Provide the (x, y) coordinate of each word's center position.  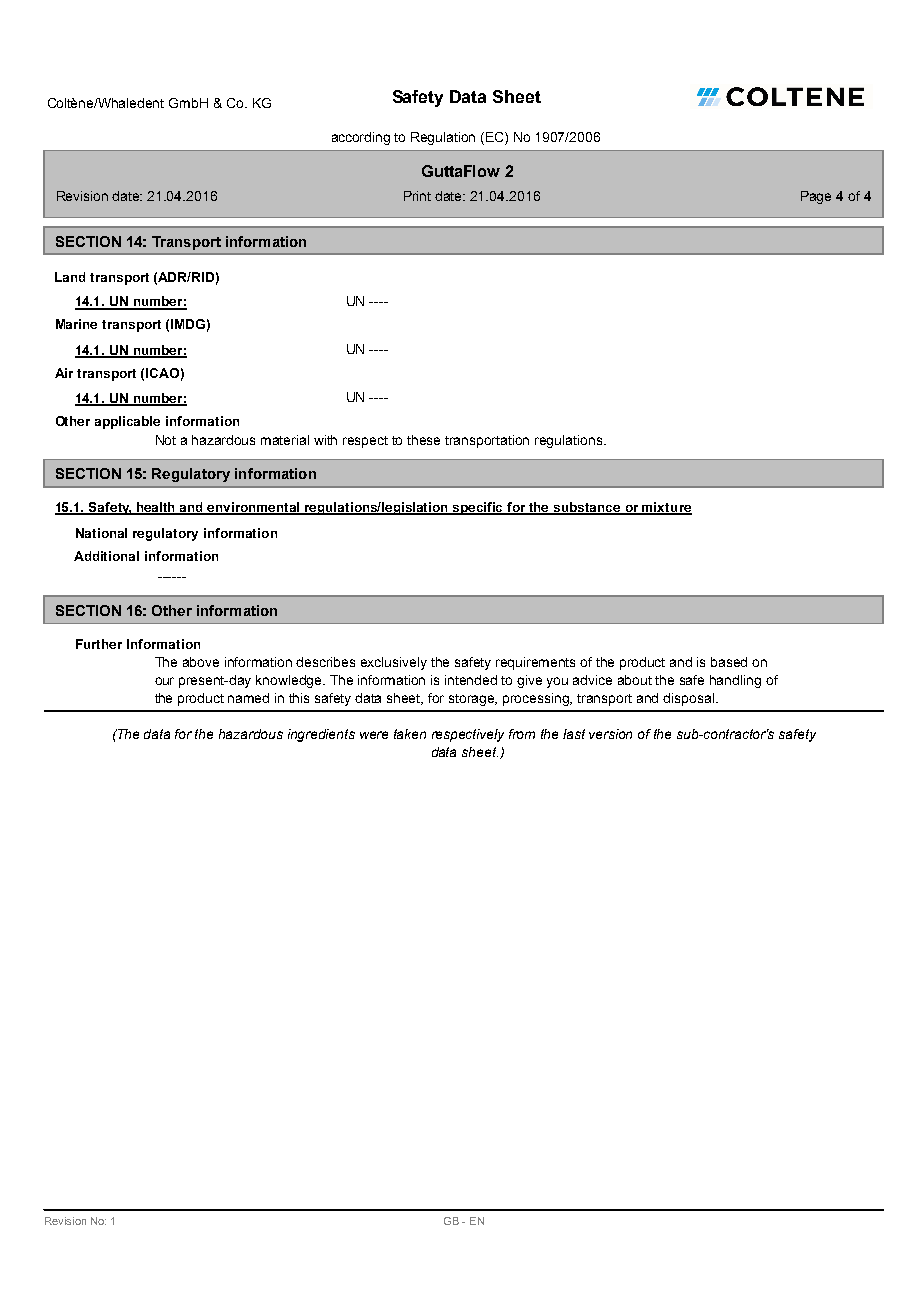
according (361, 138)
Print (417, 196)
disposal (690, 699)
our (164, 681)
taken (410, 734)
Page (816, 197)
